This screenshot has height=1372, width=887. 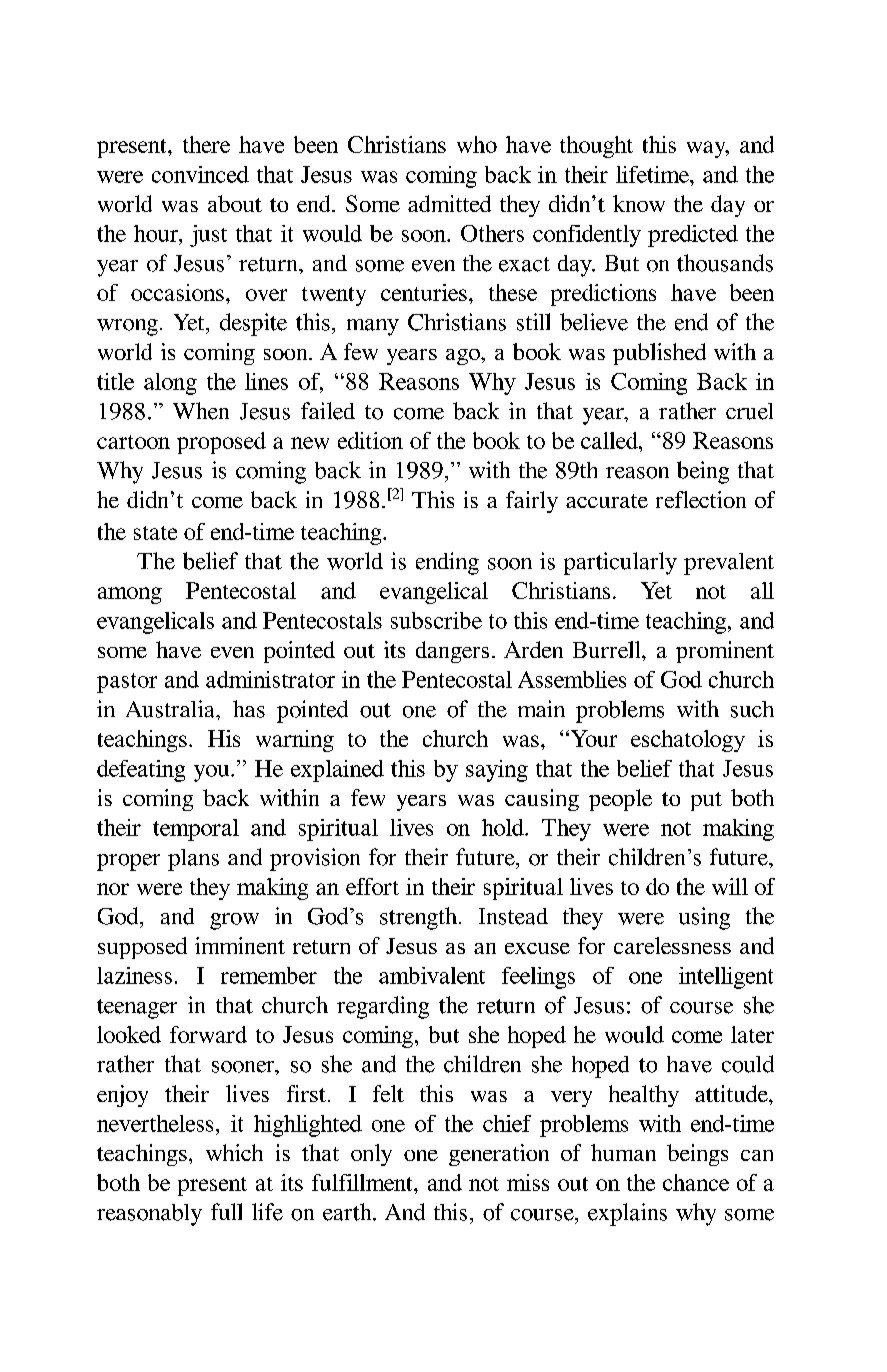 What do you see at coordinates (706, 801) in the screenshot?
I see `put` at bounding box center [706, 801].
